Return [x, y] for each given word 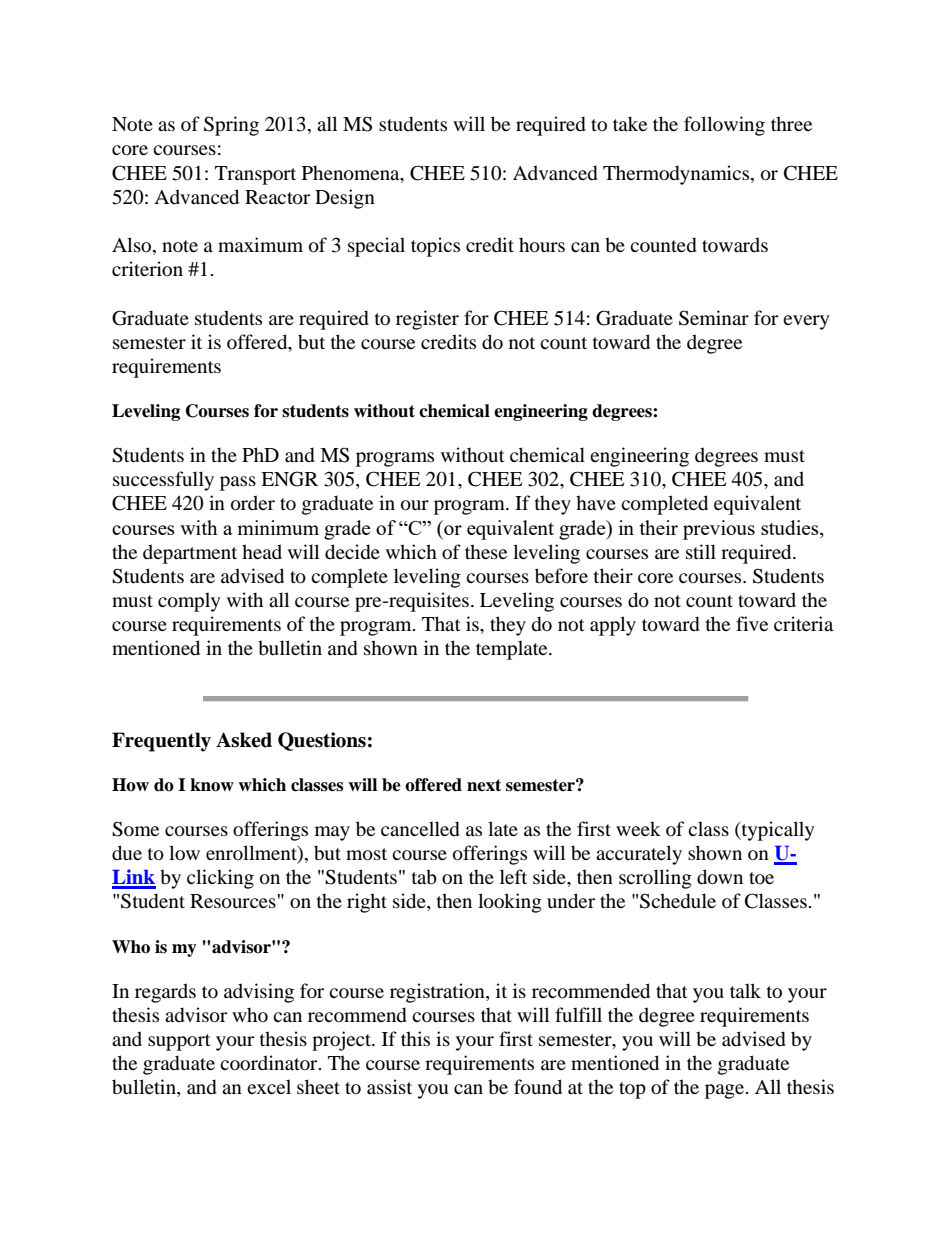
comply [189, 602]
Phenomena [352, 173]
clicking [220, 879]
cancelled [420, 829]
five [752, 623]
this [415, 1038]
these [486, 551]
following [724, 126]
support [179, 1042]
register [427, 320]
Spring [231, 126]
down [720, 877]
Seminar [714, 318]
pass [238, 483]
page [726, 1091]
